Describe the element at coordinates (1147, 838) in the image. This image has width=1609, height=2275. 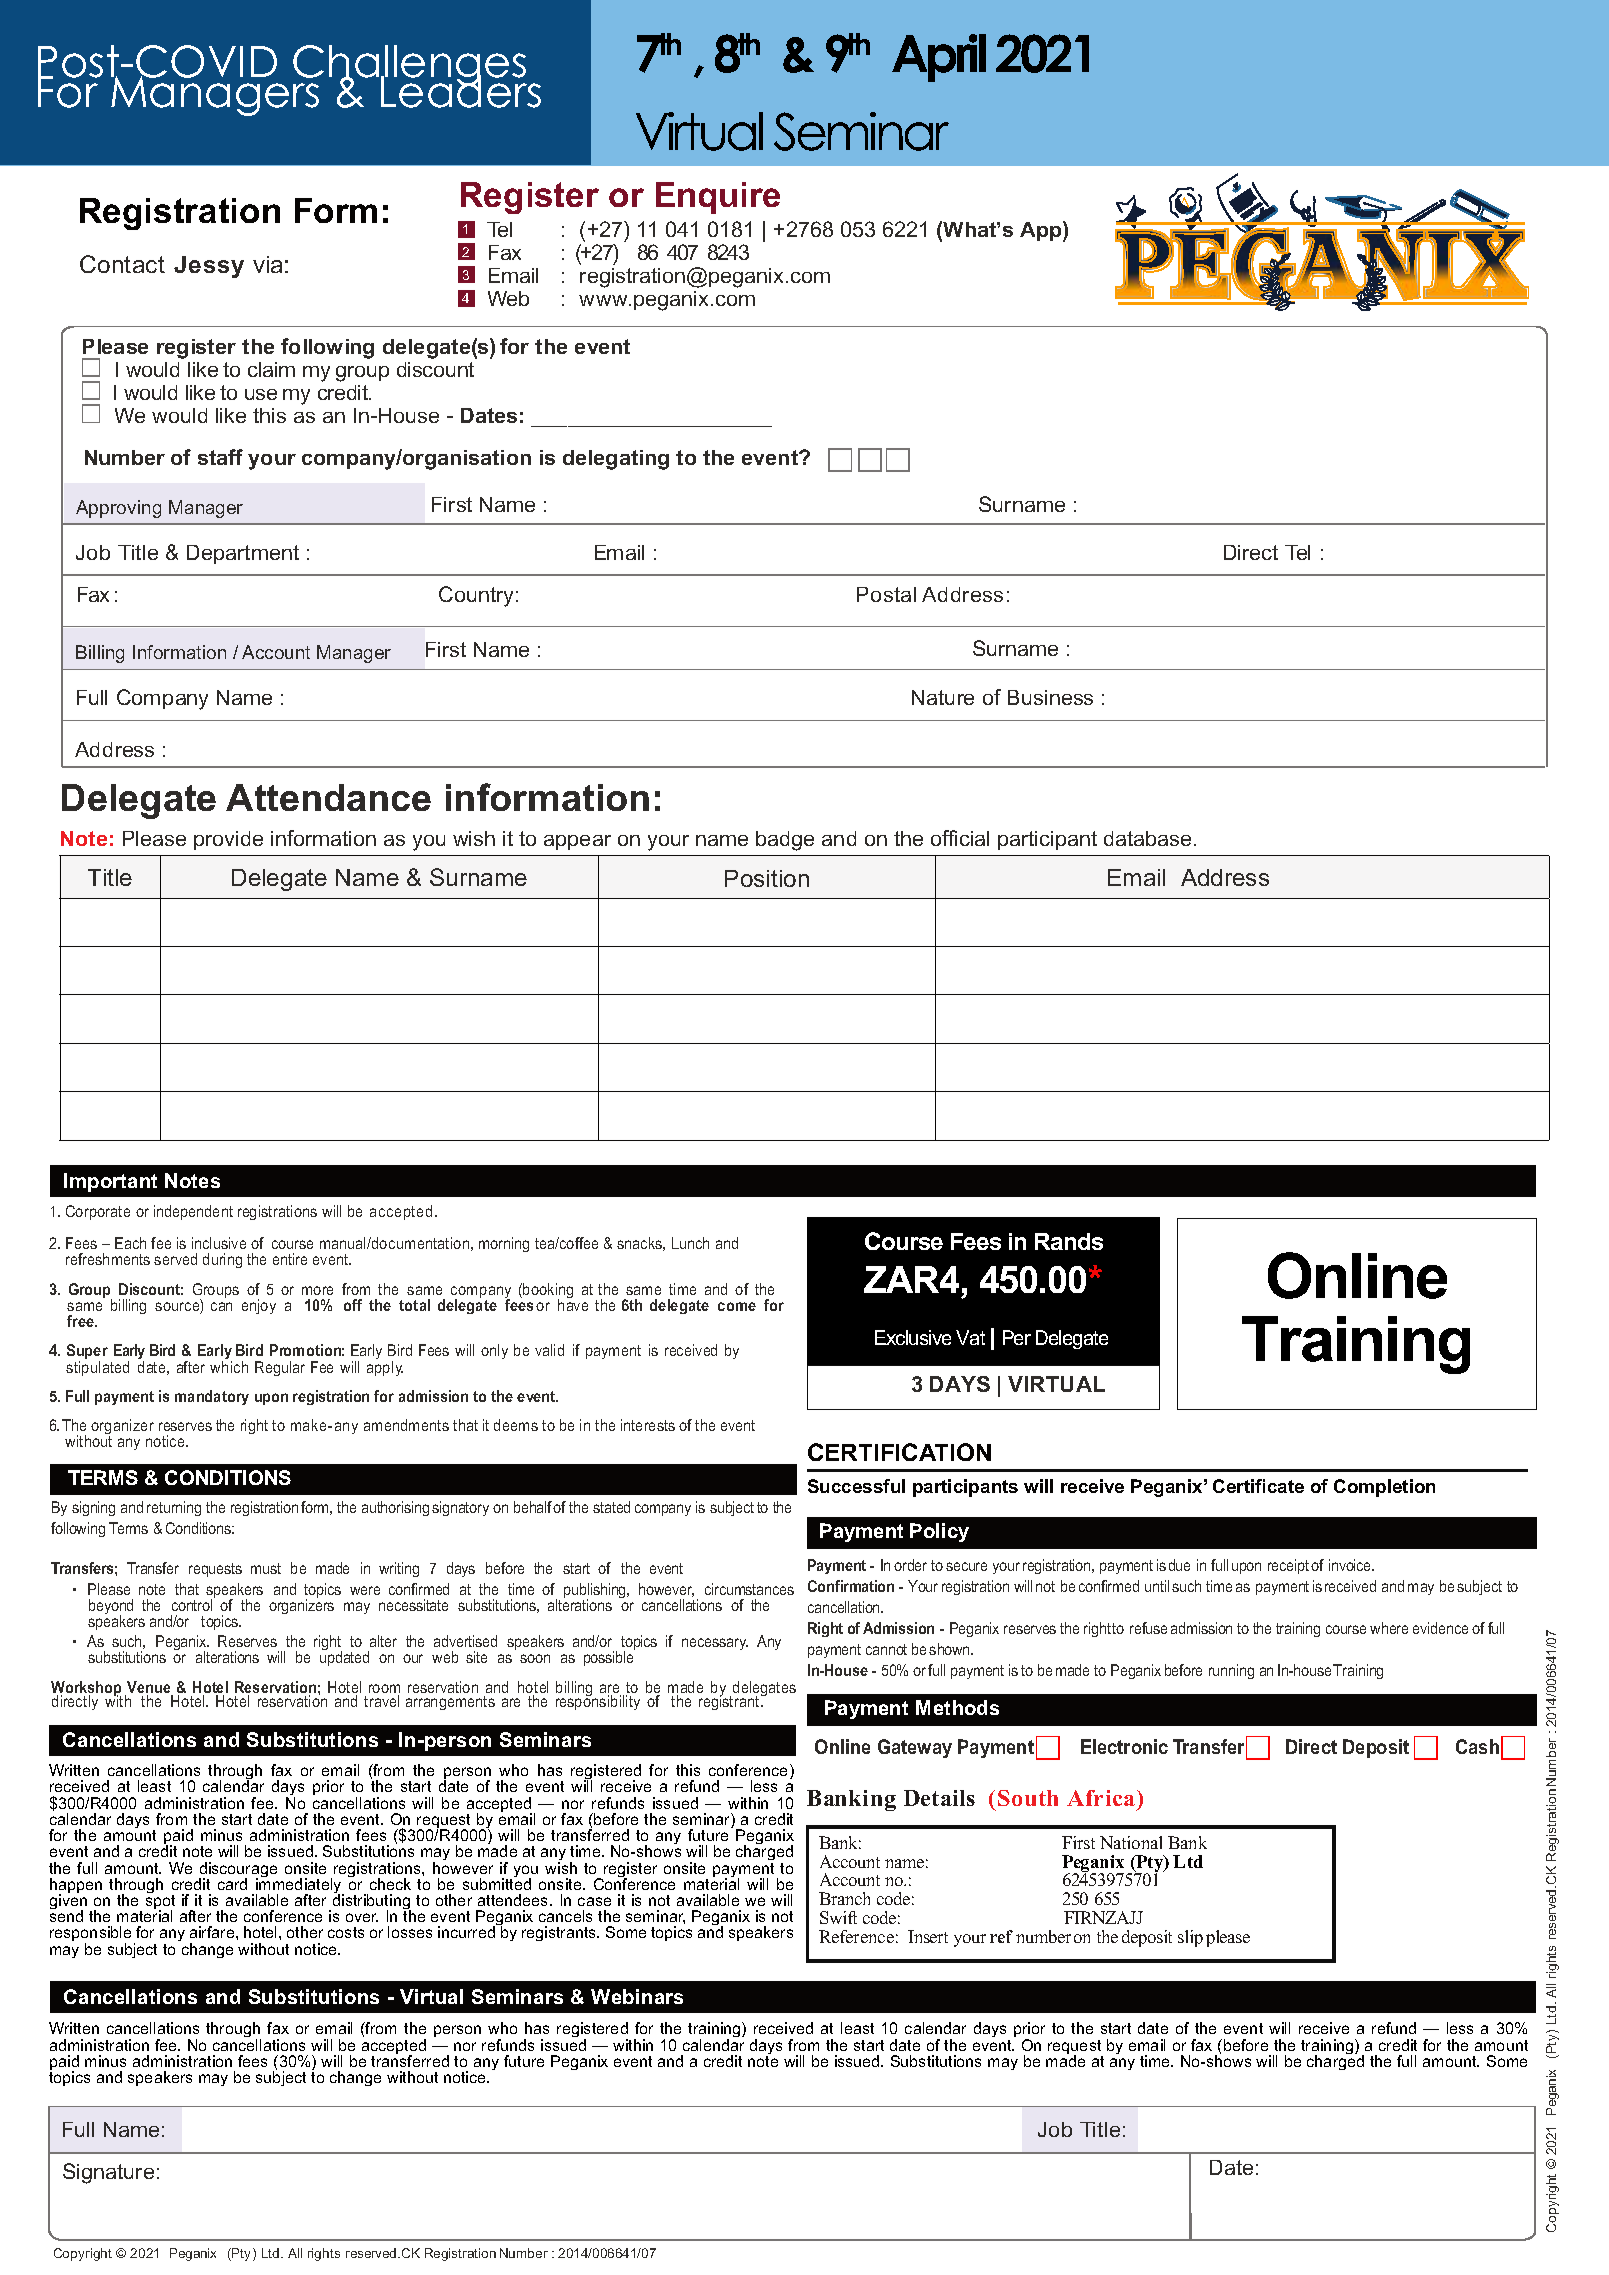
I see `database` at that location.
